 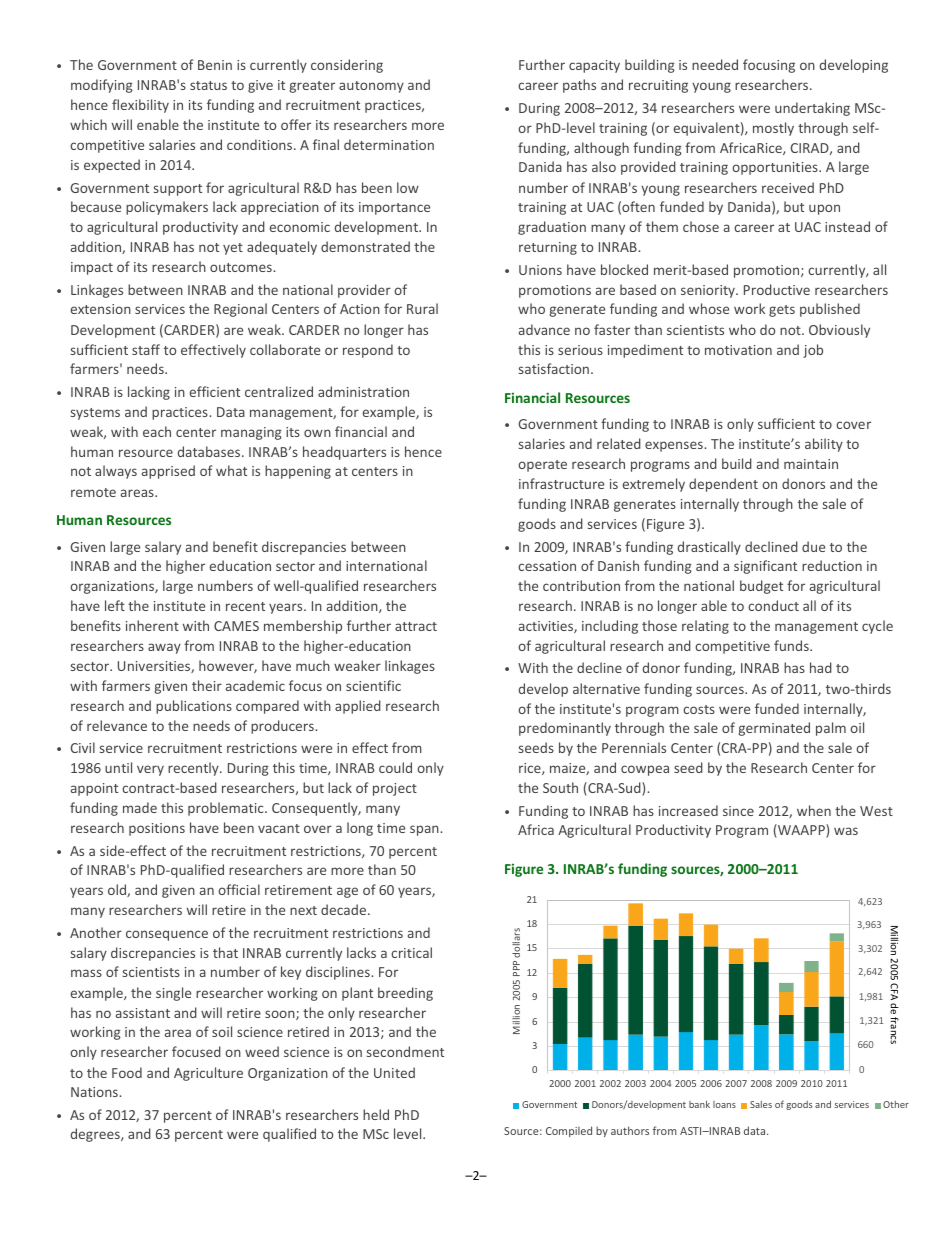 I want to click on each, so click(x=157, y=431).
